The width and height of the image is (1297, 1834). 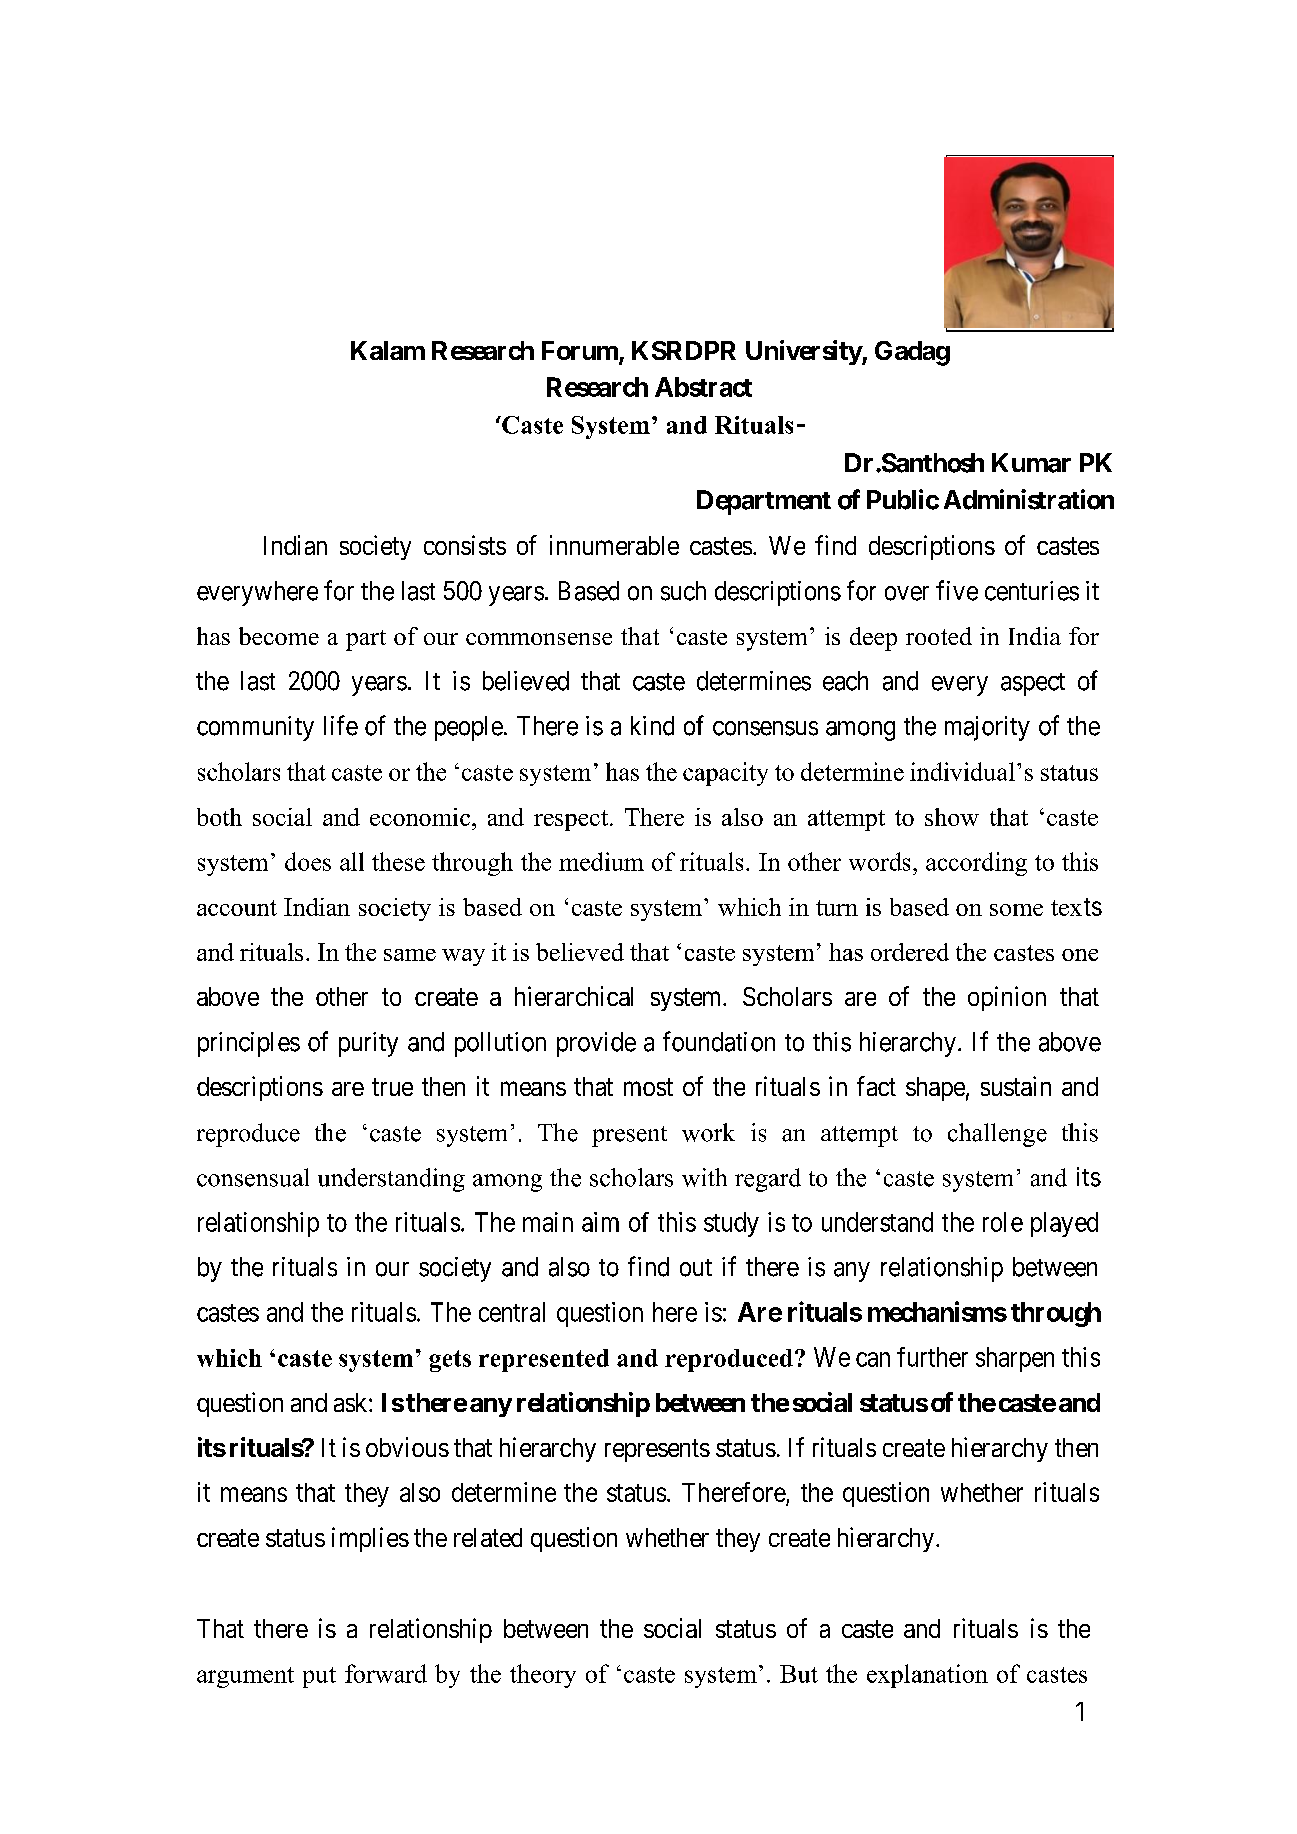 I want to click on put, so click(x=319, y=1677).
